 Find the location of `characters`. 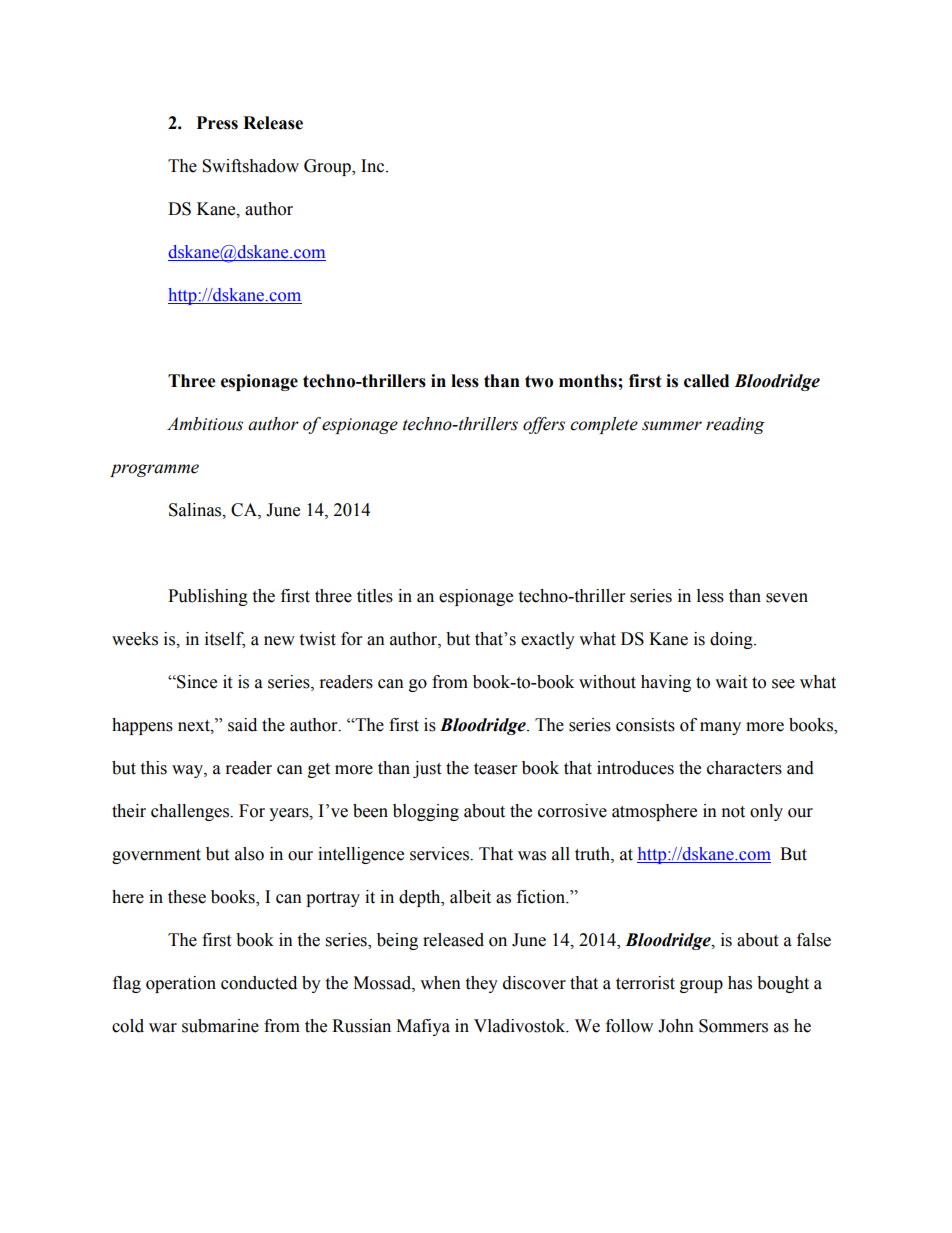

characters is located at coordinates (744, 768).
